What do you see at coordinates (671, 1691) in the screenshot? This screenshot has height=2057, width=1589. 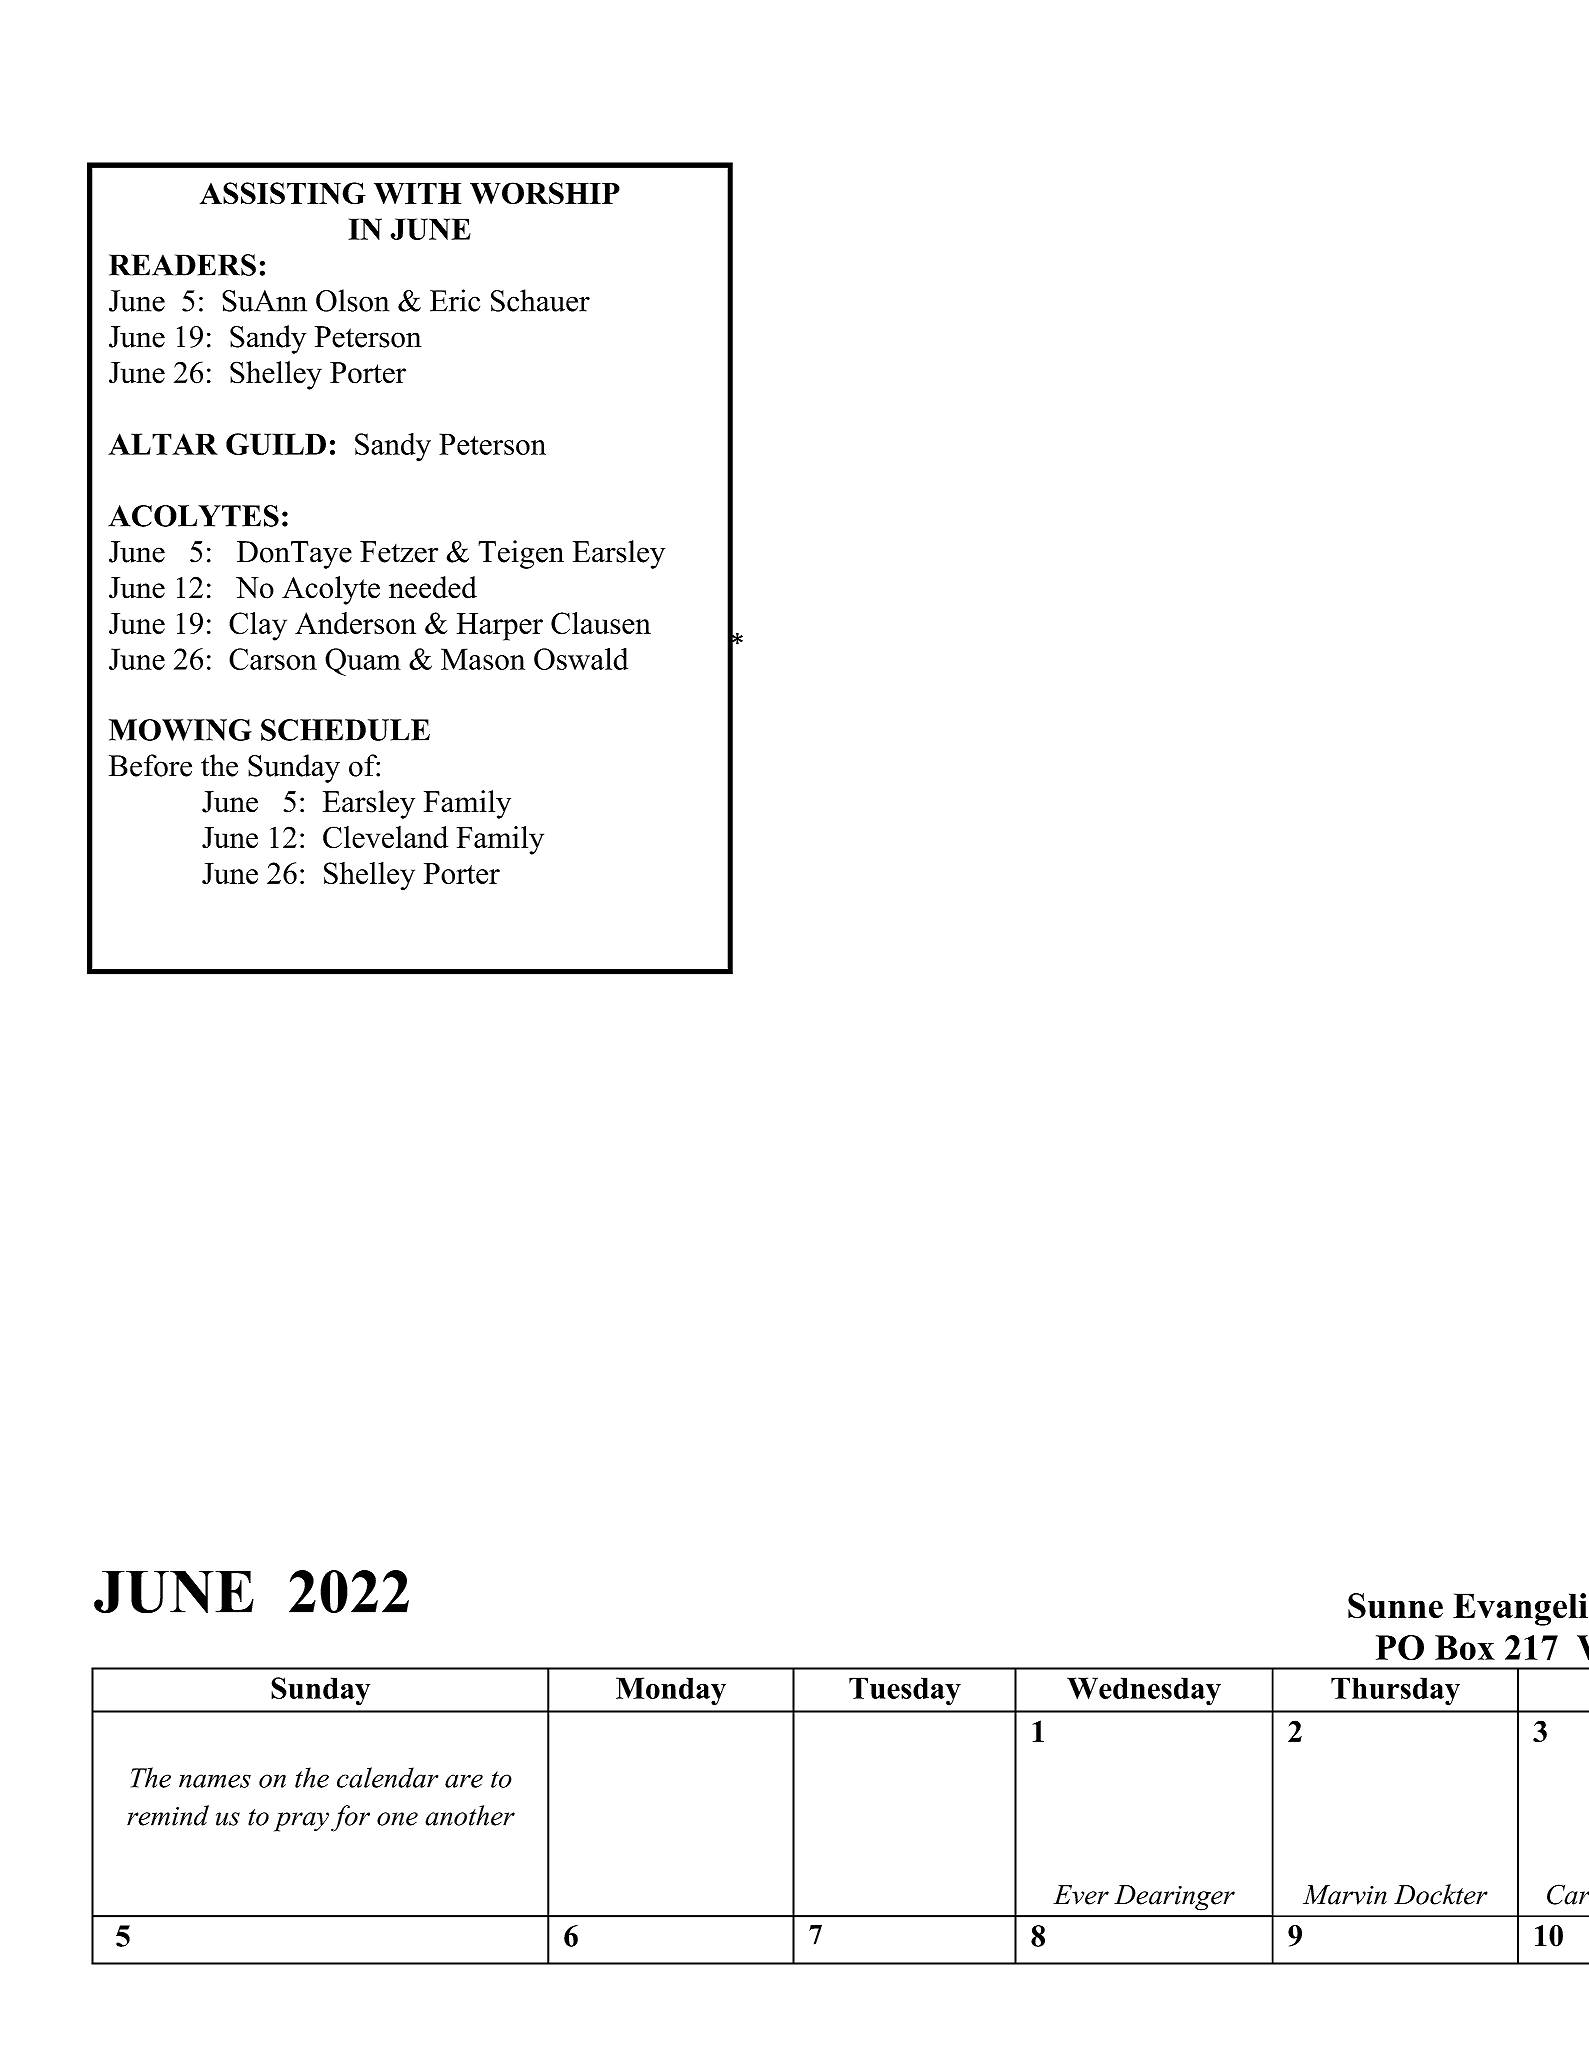 I see `Monday` at bounding box center [671, 1691].
